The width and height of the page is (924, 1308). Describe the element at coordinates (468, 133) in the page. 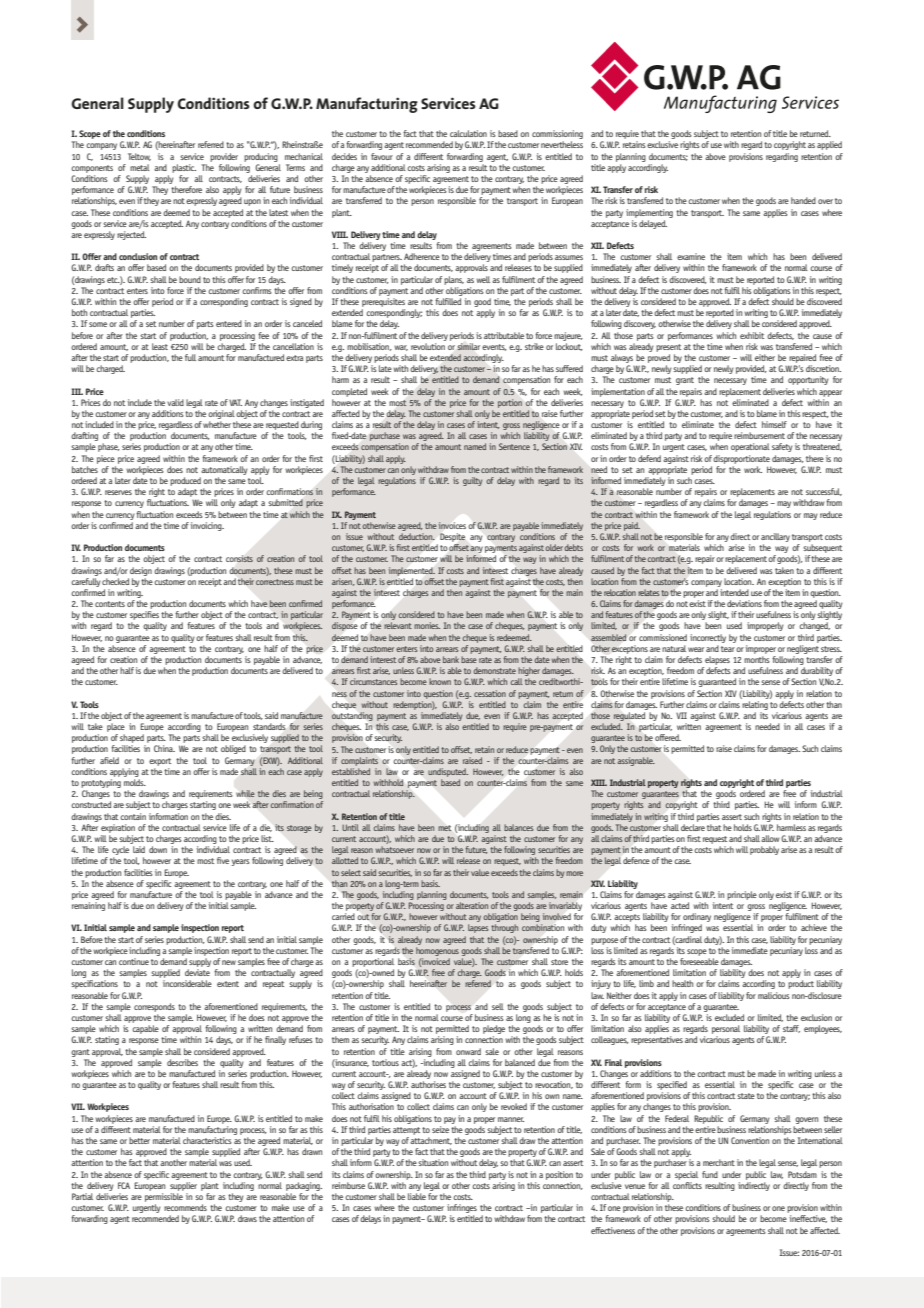

I see `calculation` at that location.
